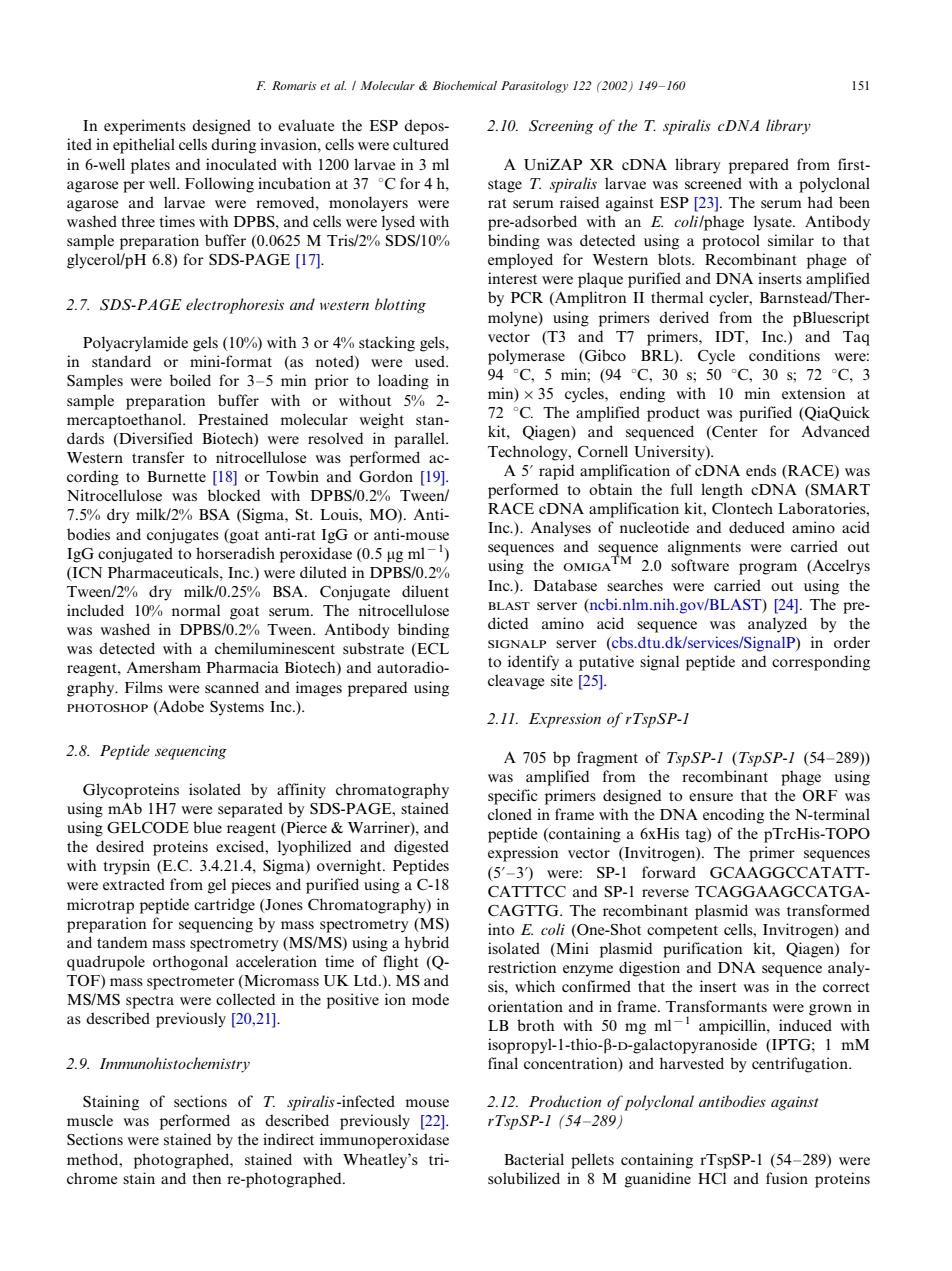 This document has height=1271, width=952. I want to click on encoding, so click(733, 816).
